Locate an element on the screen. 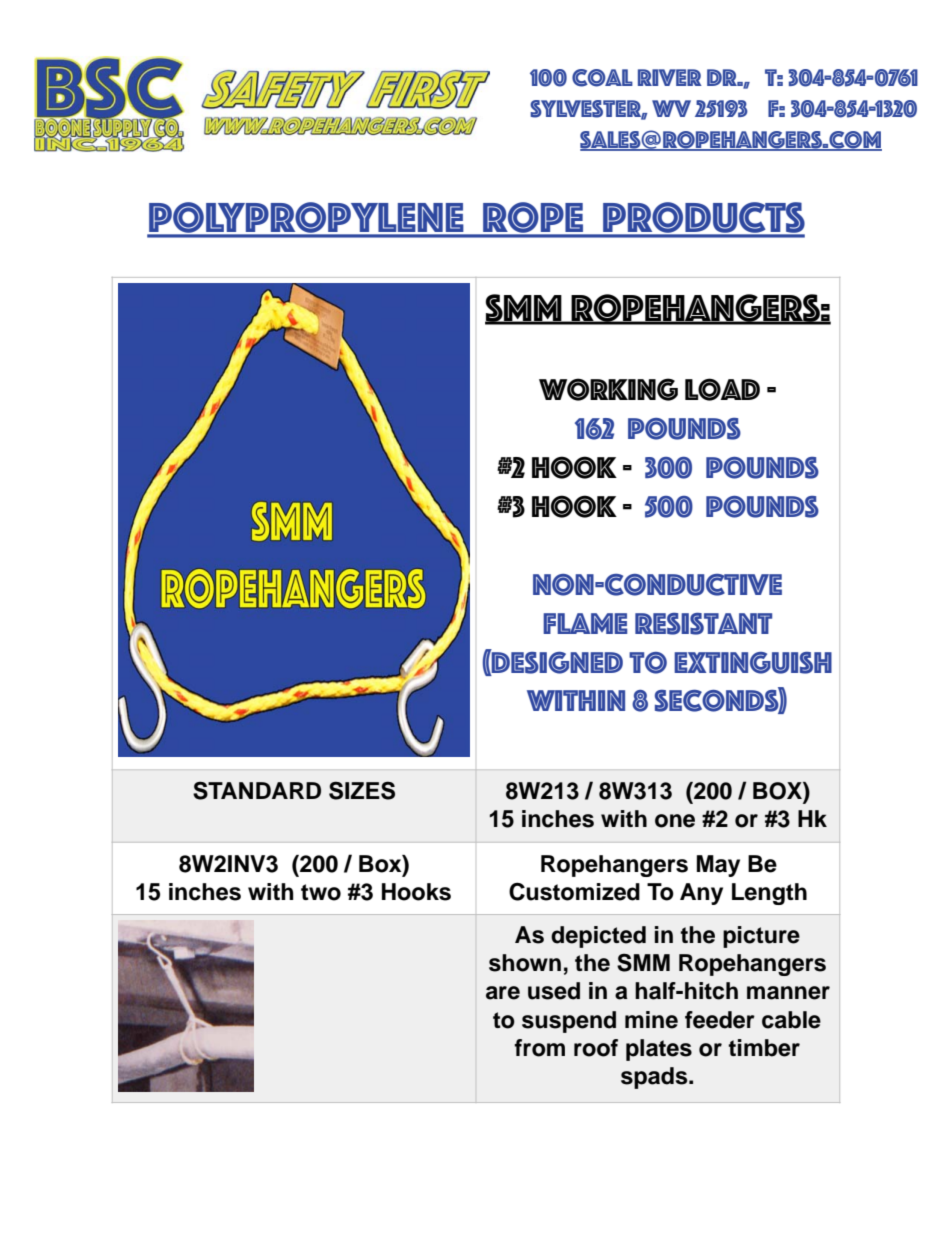 The image size is (952, 1233). two is located at coordinates (321, 892).
